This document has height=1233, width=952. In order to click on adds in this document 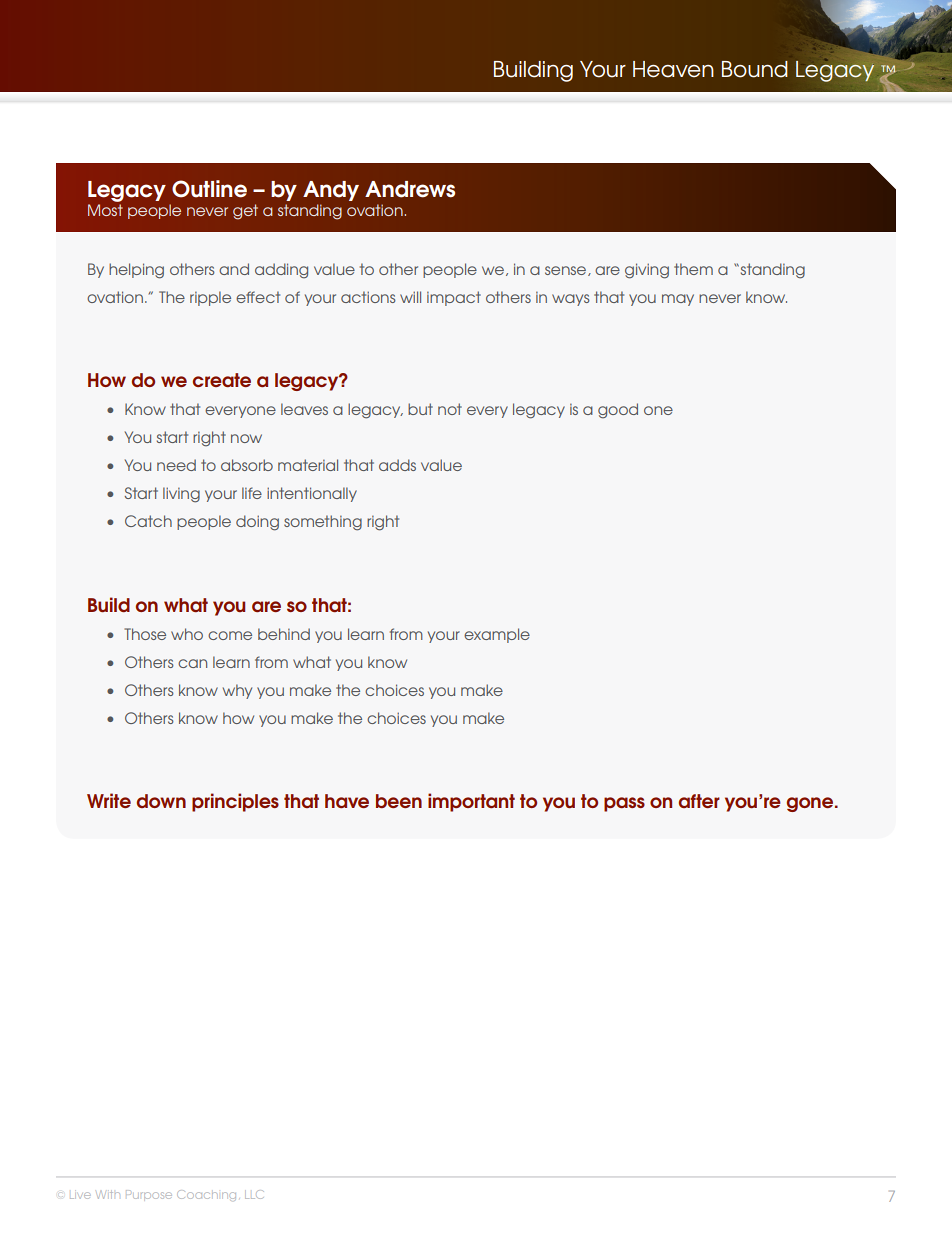, I will do `click(397, 465)`.
